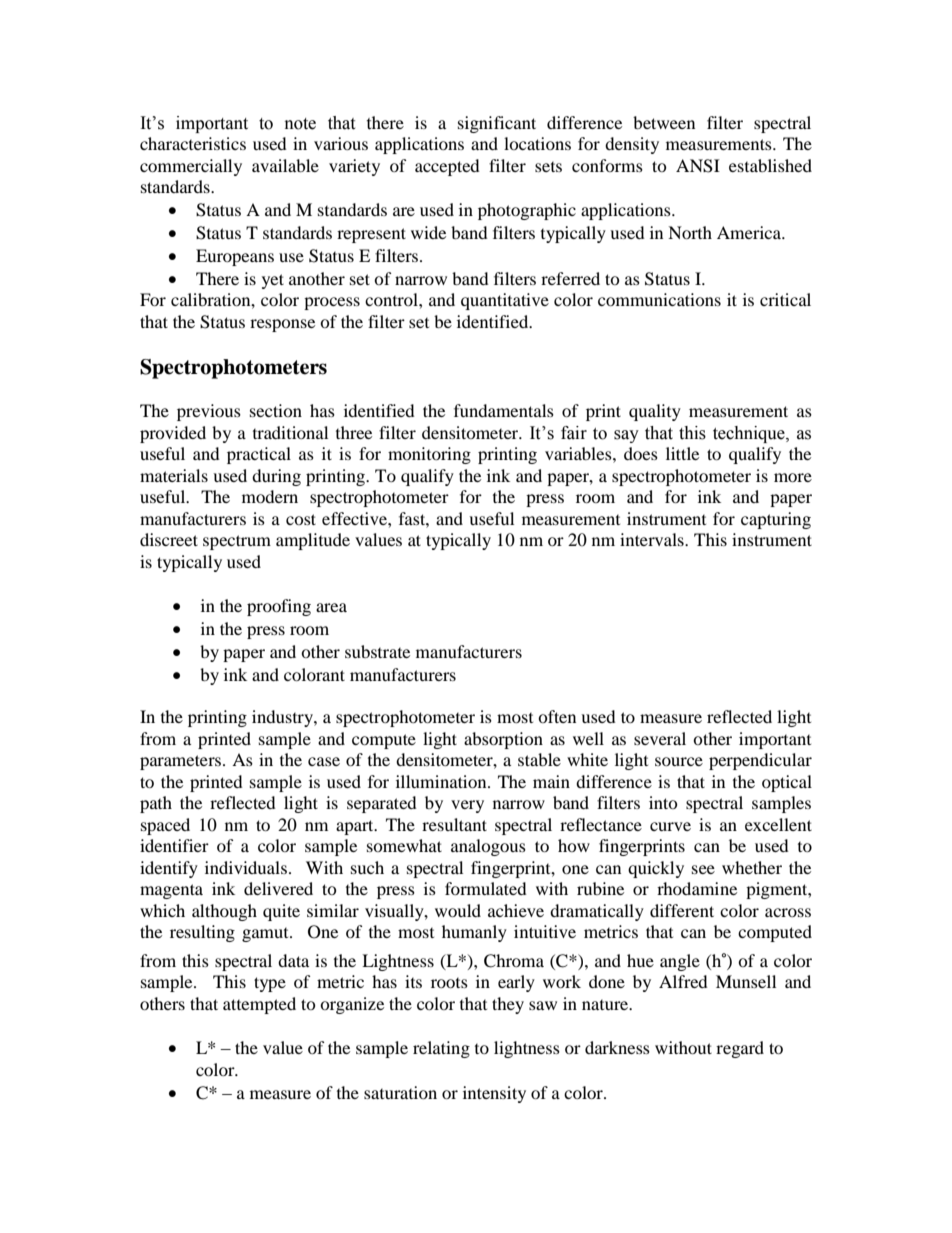 The height and width of the image is (1233, 952). I want to click on see, so click(703, 869).
